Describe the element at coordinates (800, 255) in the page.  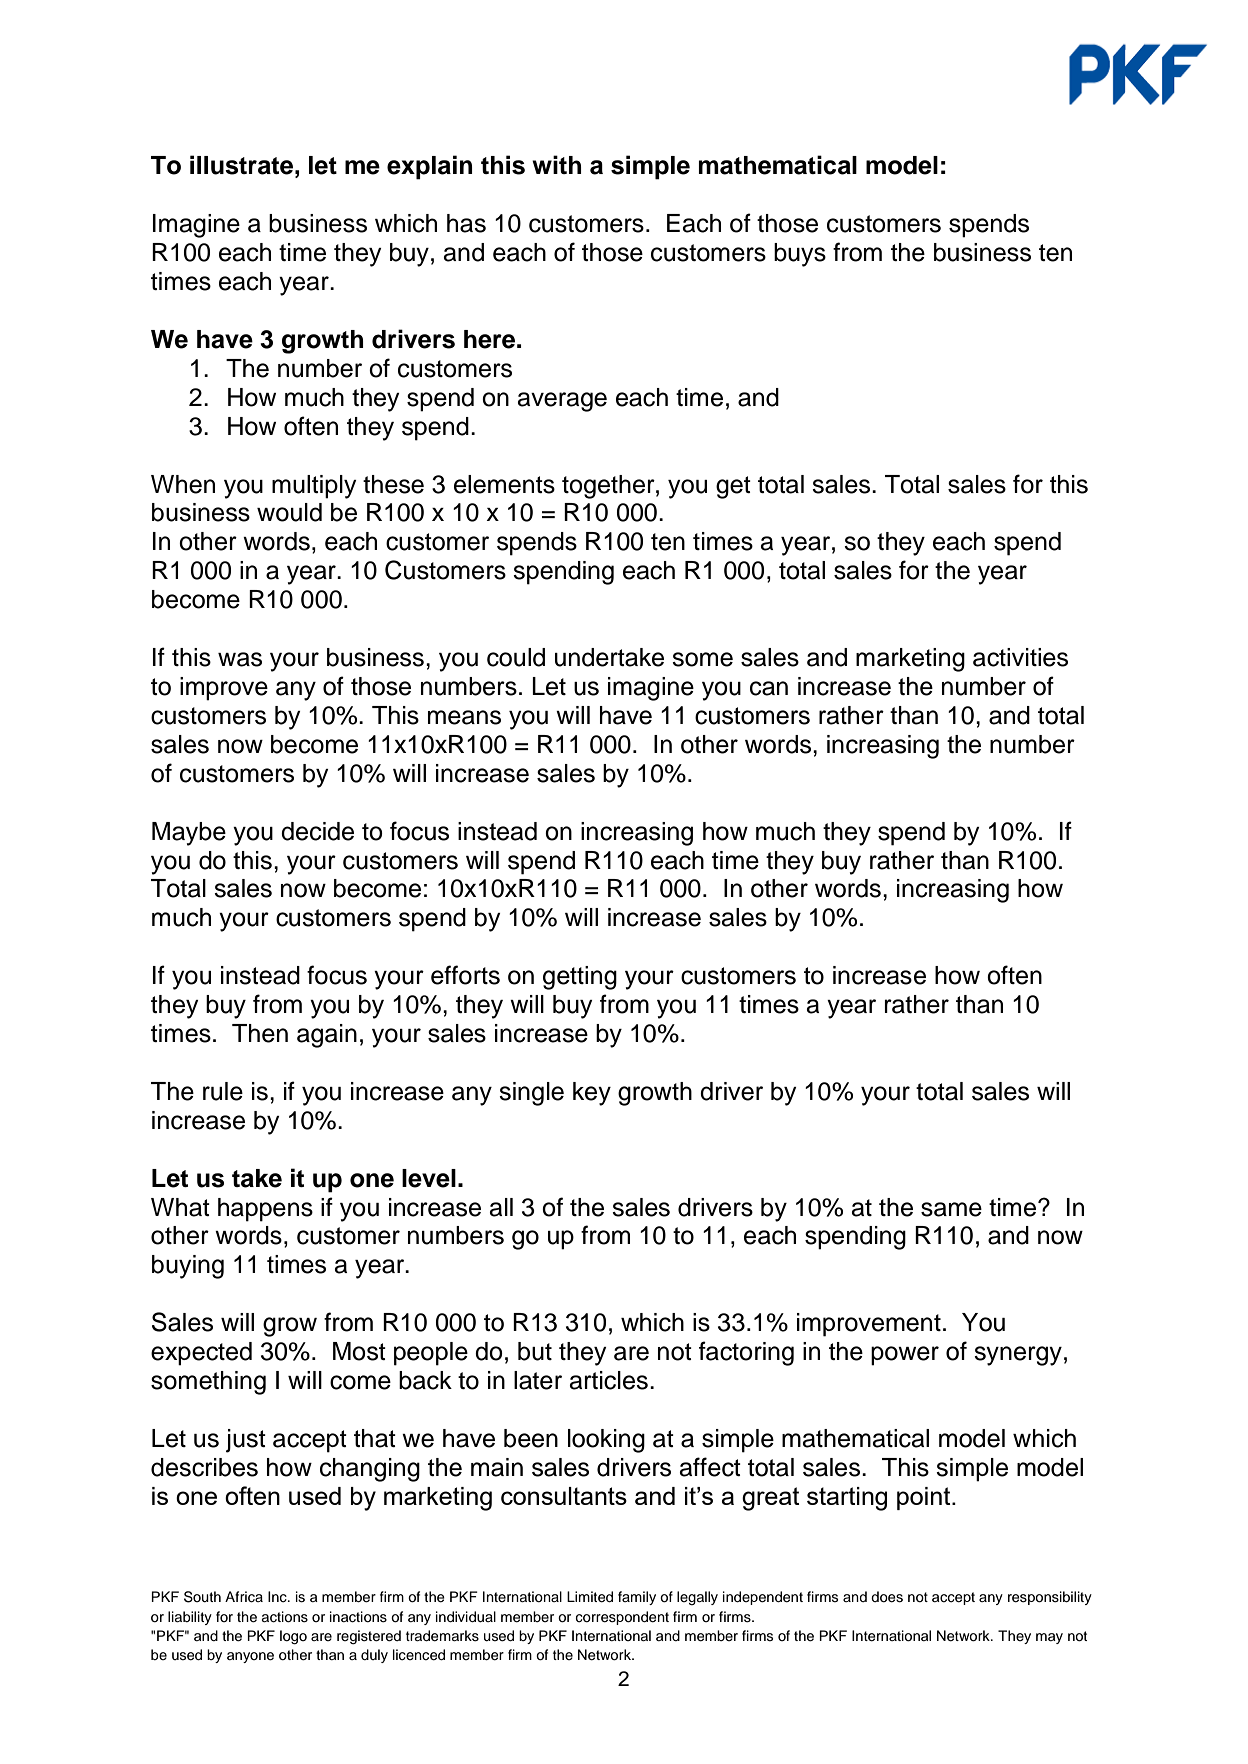
I see `buys` at that location.
